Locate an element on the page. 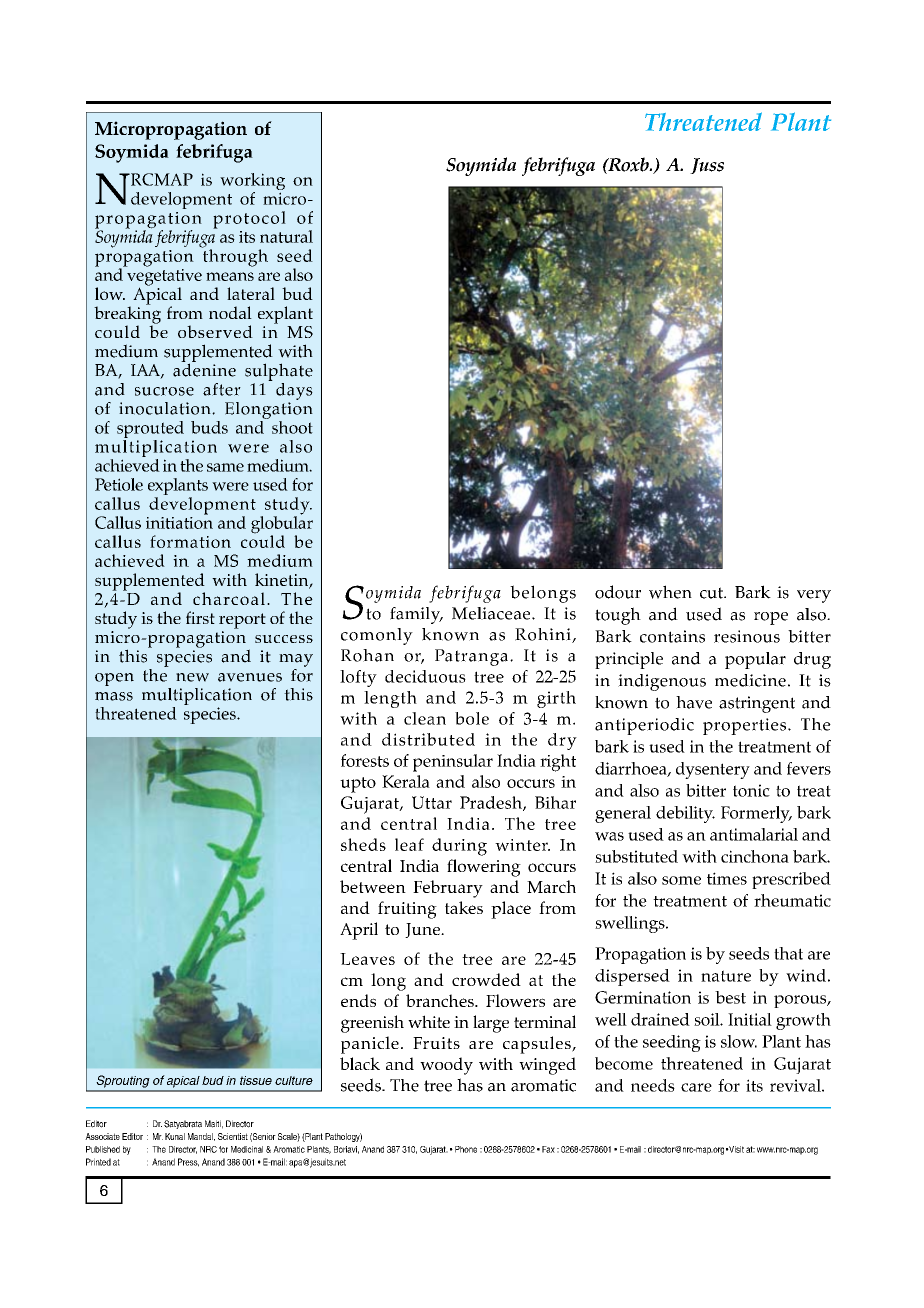  natural is located at coordinates (286, 236).
